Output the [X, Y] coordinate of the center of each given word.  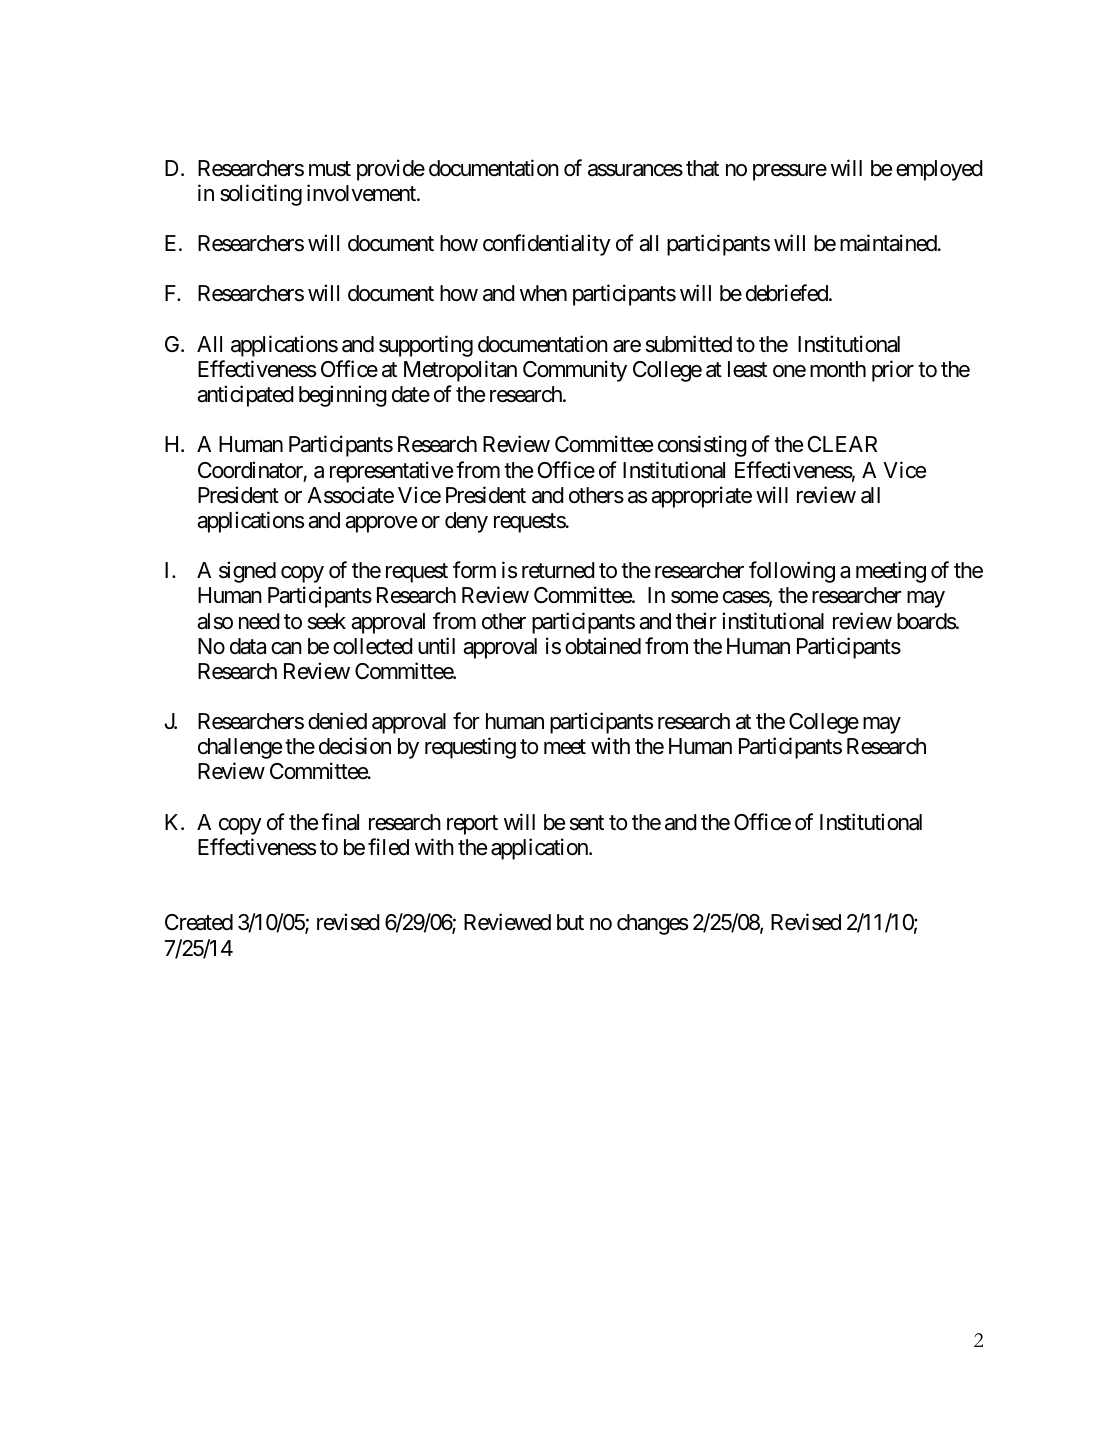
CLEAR [842, 444]
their [696, 621]
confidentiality [547, 245]
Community [575, 371]
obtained [603, 646]
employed [939, 170]
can [286, 648]
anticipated [245, 396]
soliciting [261, 195]
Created [199, 922]
